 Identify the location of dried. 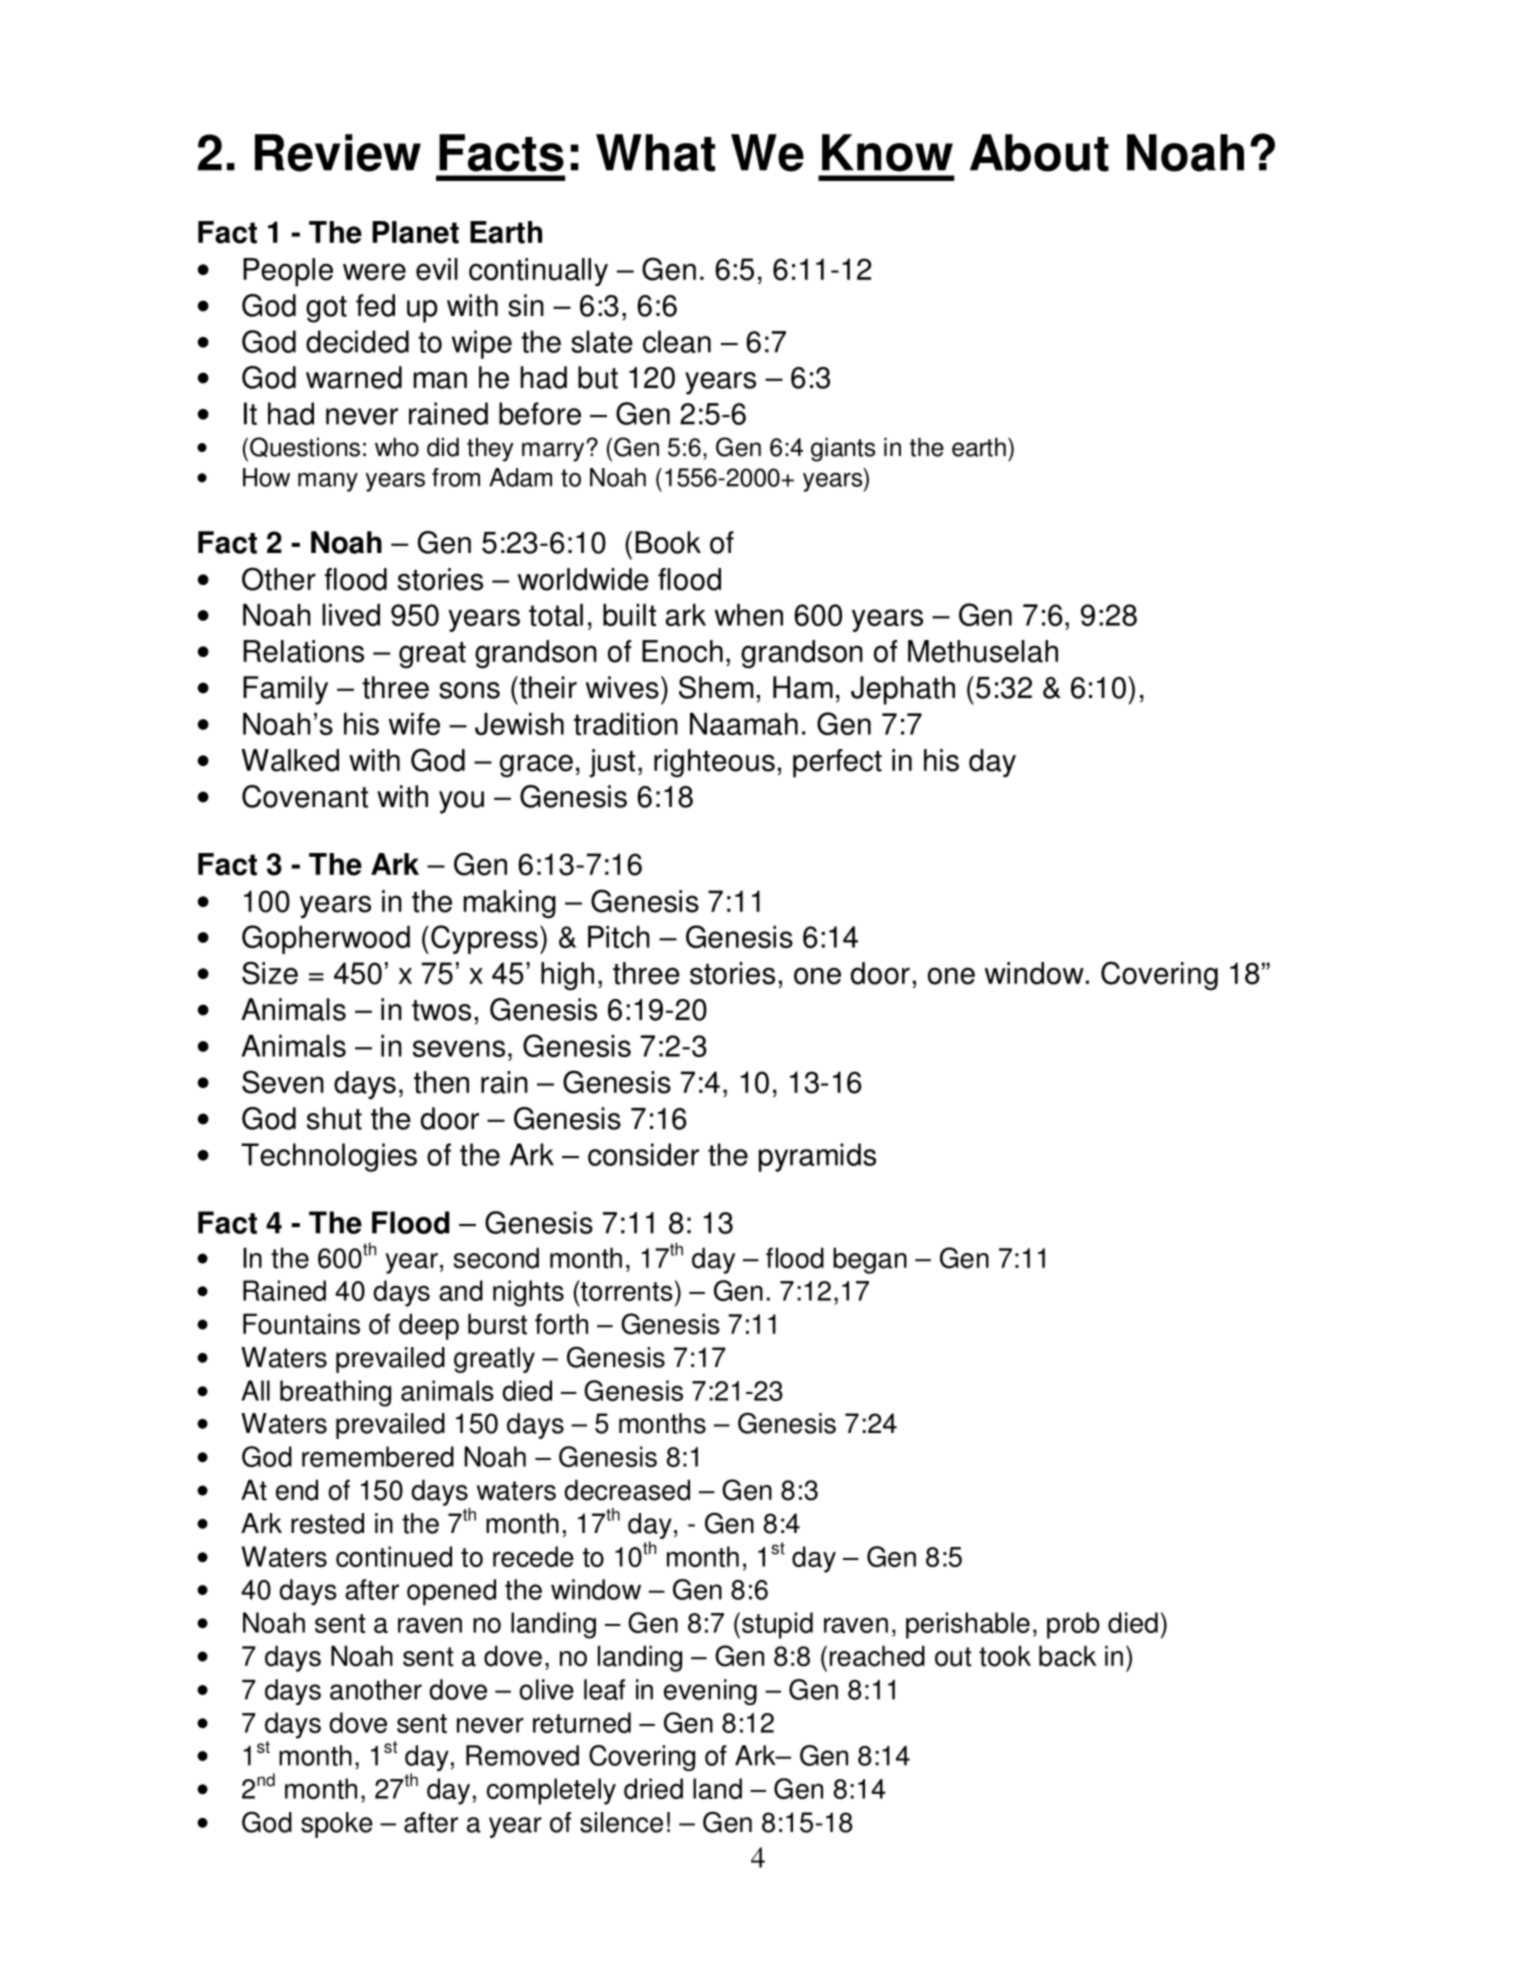
(653, 1788).
